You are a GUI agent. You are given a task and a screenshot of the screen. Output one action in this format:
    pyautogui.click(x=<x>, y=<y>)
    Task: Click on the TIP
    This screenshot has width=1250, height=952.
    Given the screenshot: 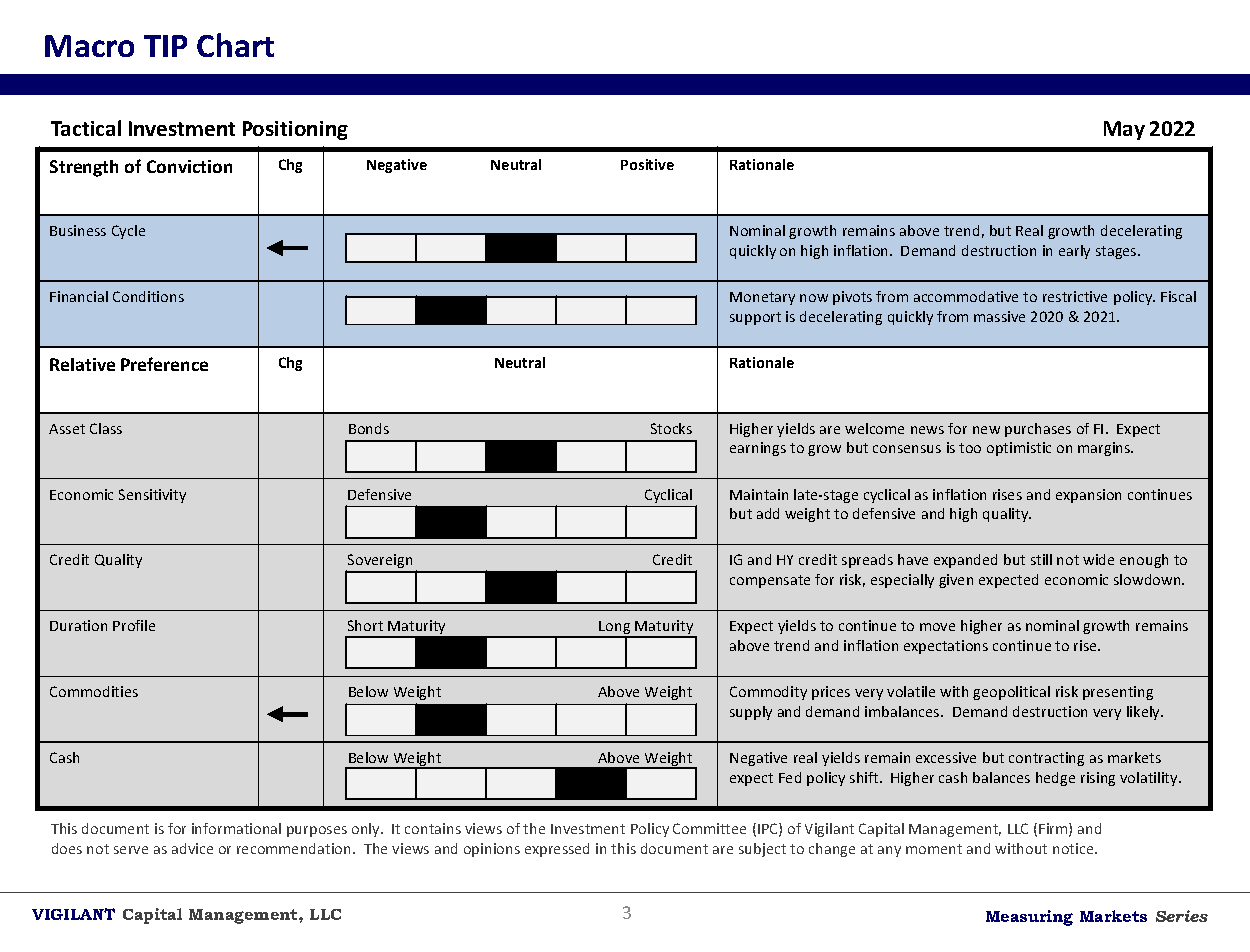 What is the action you would take?
    pyautogui.click(x=165, y=46)
